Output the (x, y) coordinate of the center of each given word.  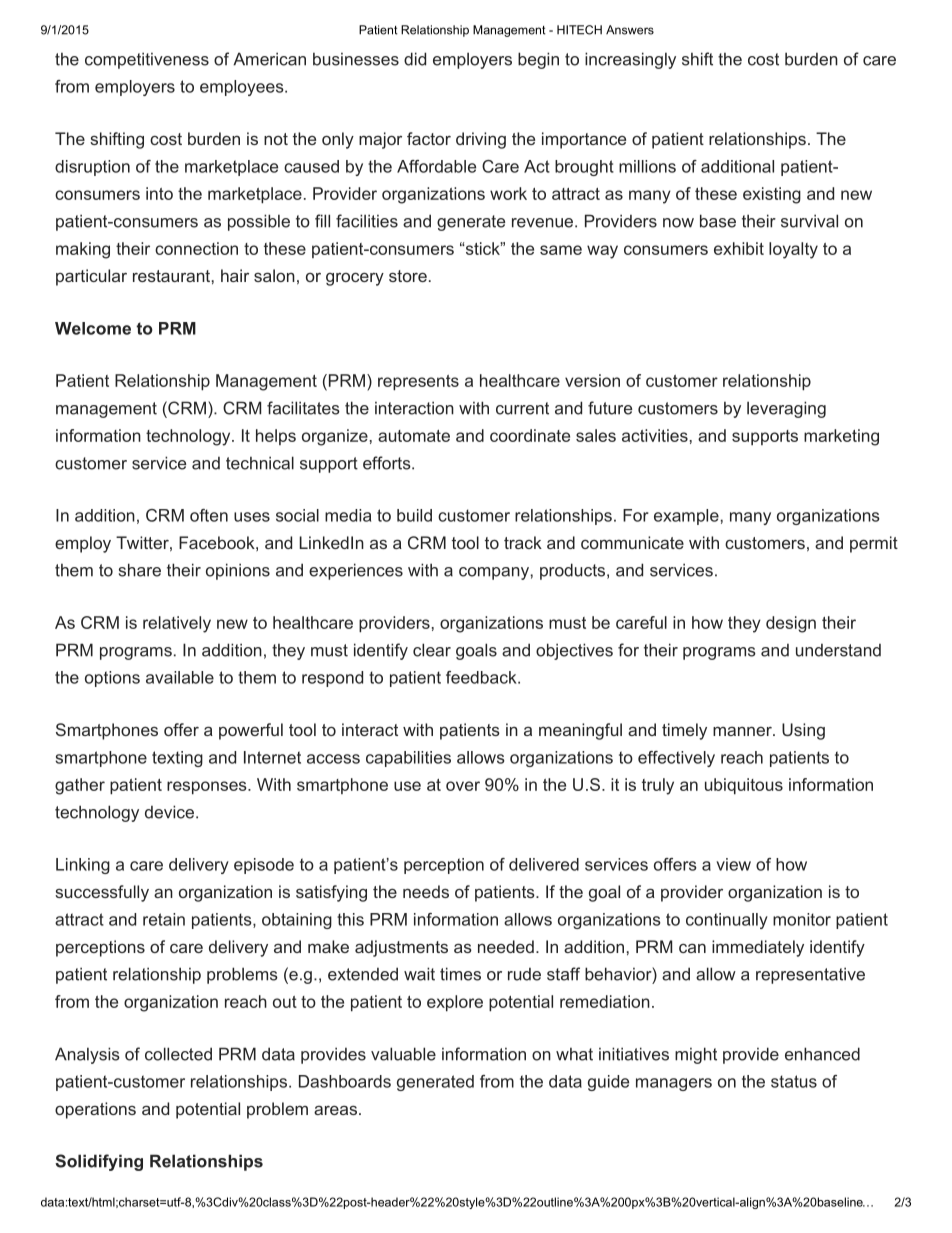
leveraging (786, 409)
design (791, 624)
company (494, 573)
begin (538, 60)
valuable (403, 1054)
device (169, 812)
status (794, 1081)
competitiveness (147, 60)
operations (95, 1110)
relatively (177, 624)
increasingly (630, 60)
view (733, 864)
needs (426, 891)
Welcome (93, 328)
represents (418, 383)
